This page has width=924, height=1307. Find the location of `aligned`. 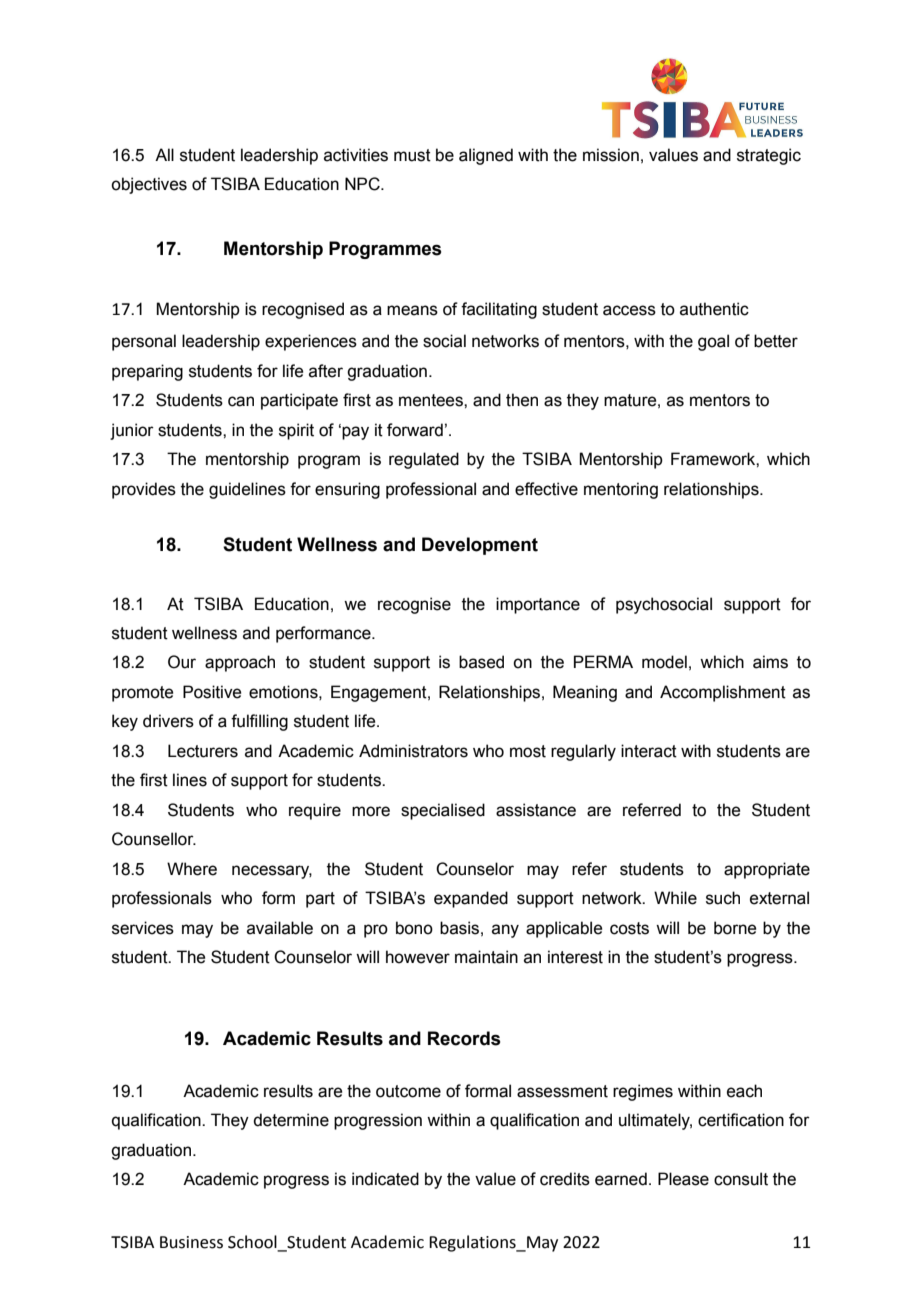

aligned is located at coordinates (486, 156).
